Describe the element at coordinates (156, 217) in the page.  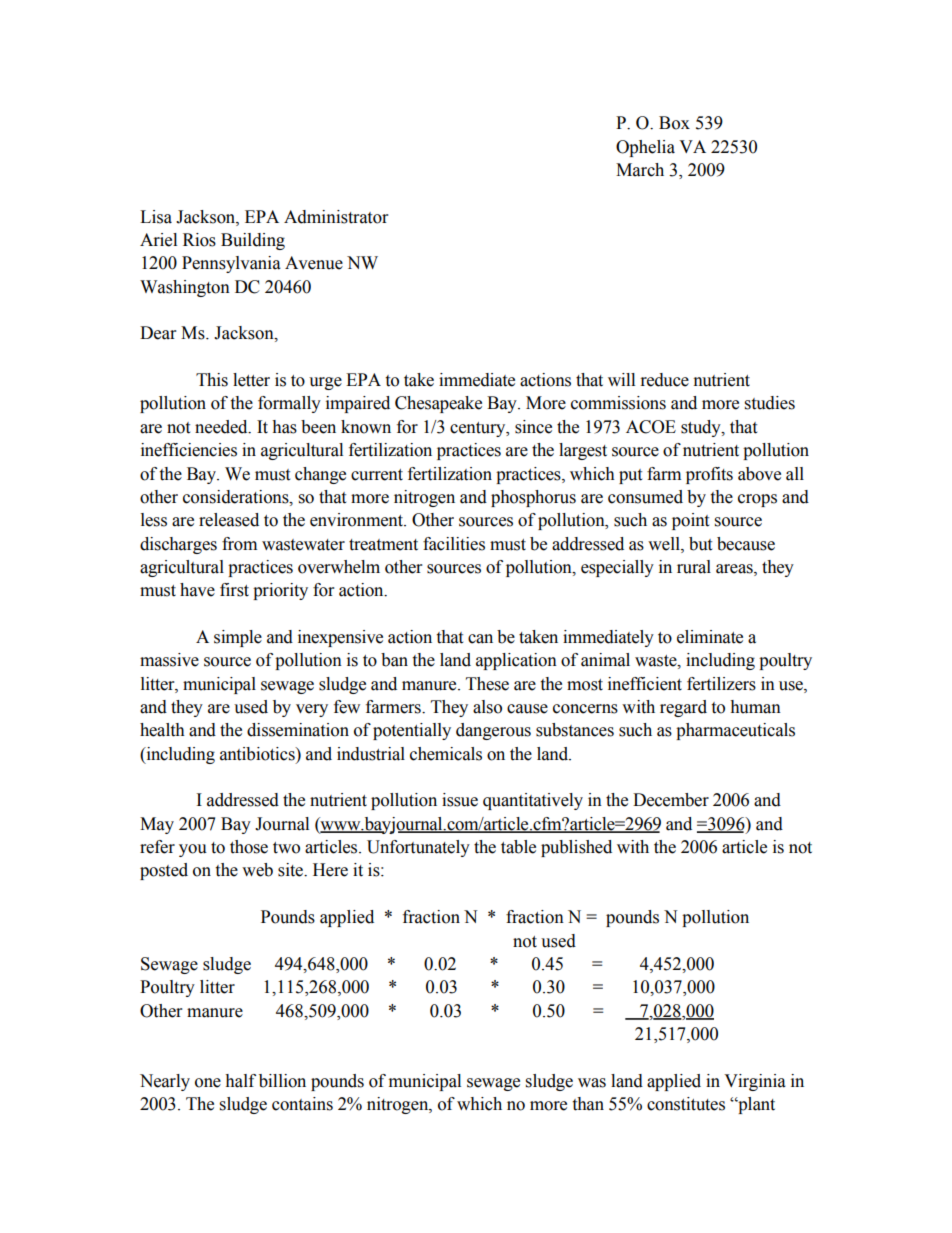
I see `Lisa` at that location.
